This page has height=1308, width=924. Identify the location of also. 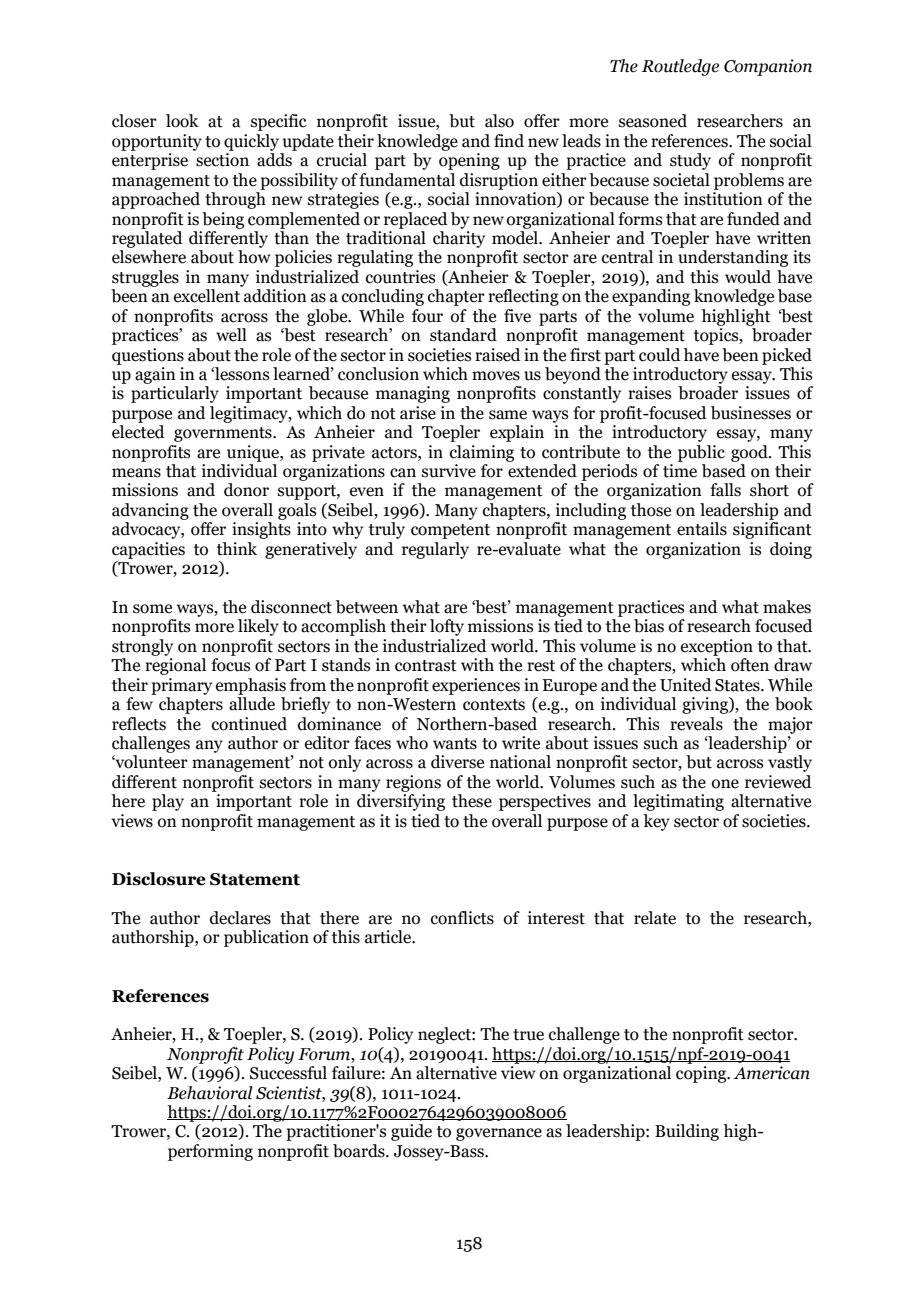
(499, 121).
